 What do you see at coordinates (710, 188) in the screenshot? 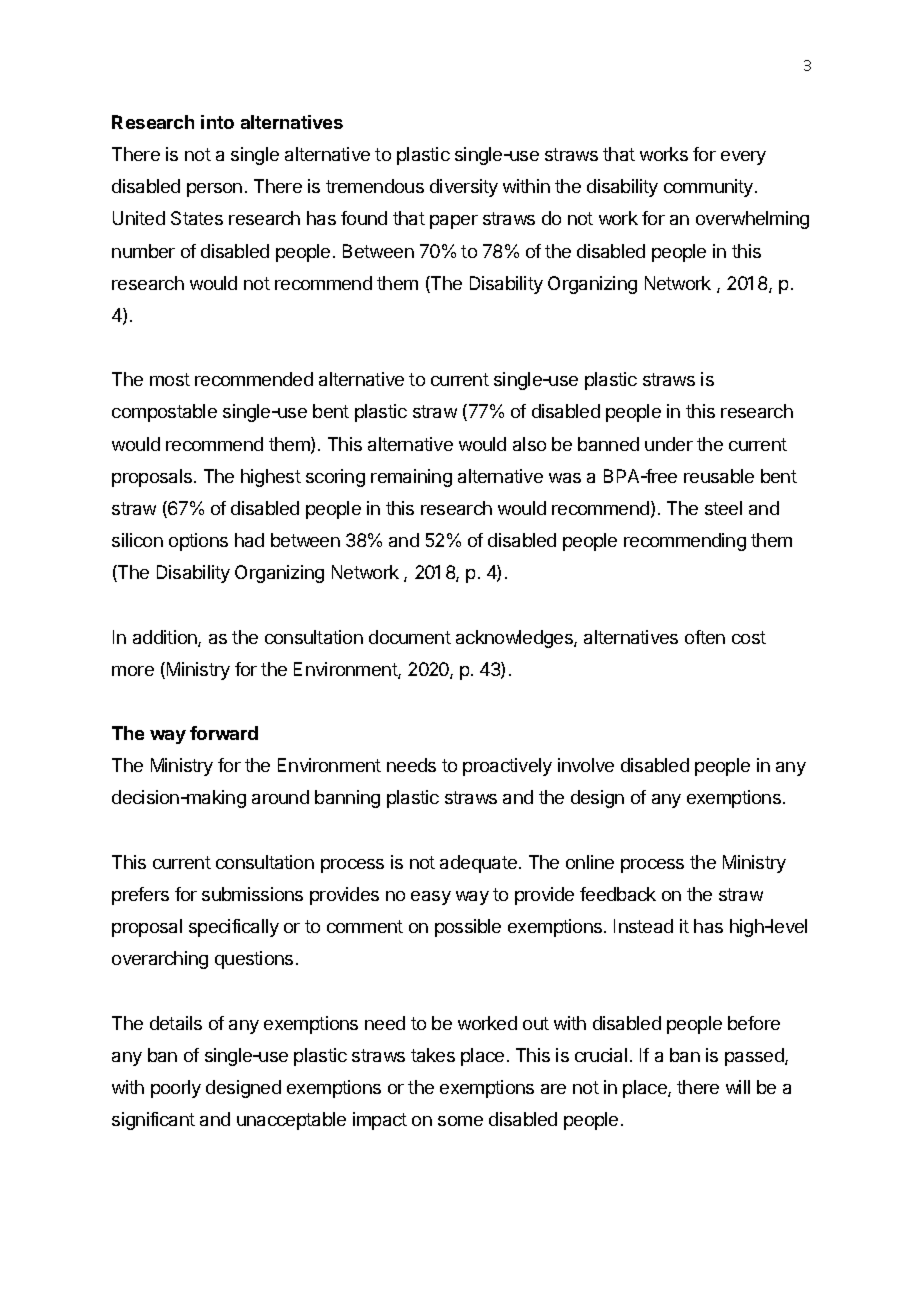
I see `community` at bounding box center [710, 188].
